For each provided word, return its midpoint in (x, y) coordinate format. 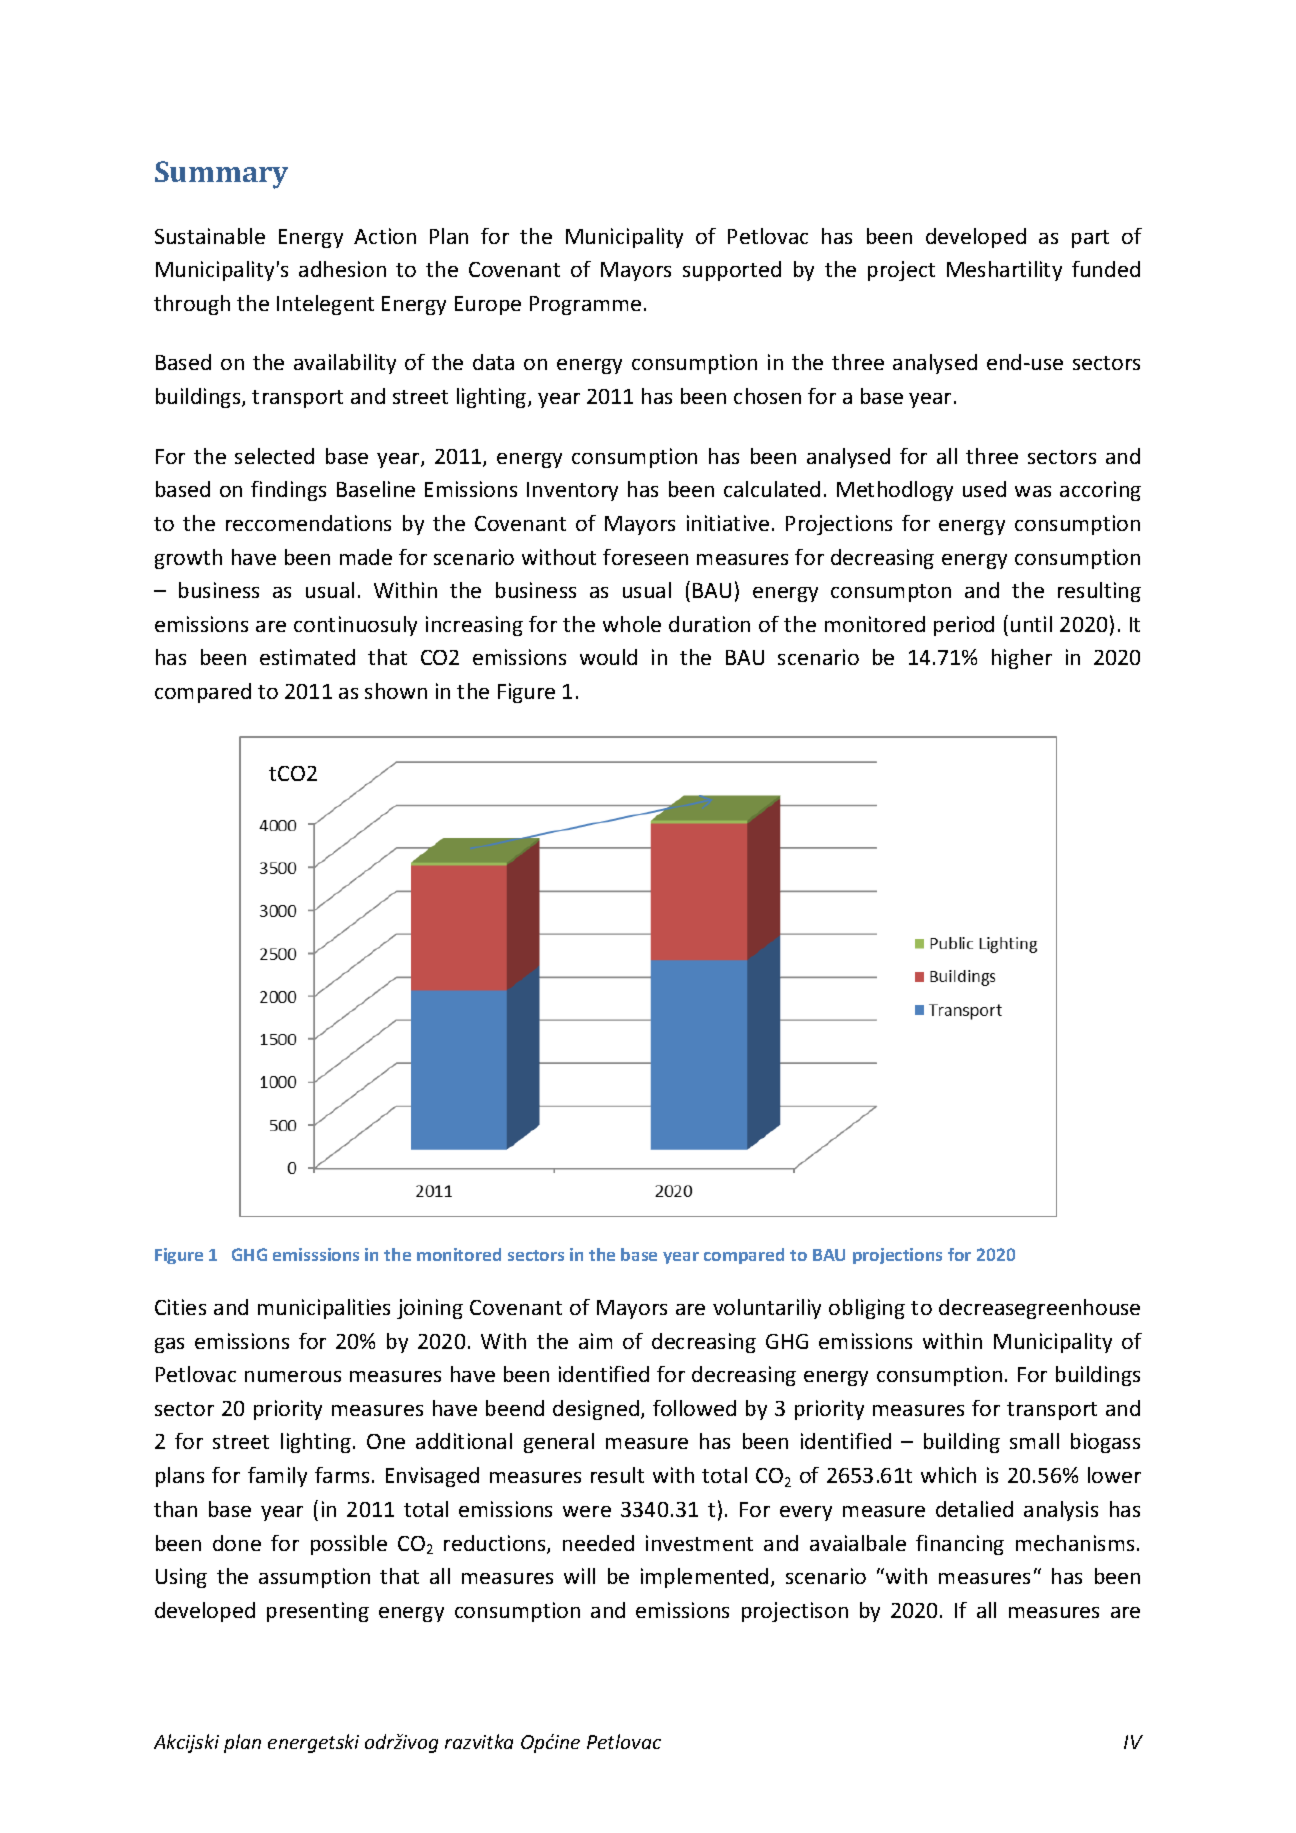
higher (1022, 659)
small (1034, 1441)
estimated (307, 657)
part (1090, 239)
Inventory (572, 491)
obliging (867, 1309)
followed (694, 1408)
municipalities (324, 1309)
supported (732, 271)
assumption (314, 1578)
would (608, 657)
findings (288, 491)
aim (595, 1341)
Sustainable (210, 236)
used (984, 489)
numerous (293, 1376)
